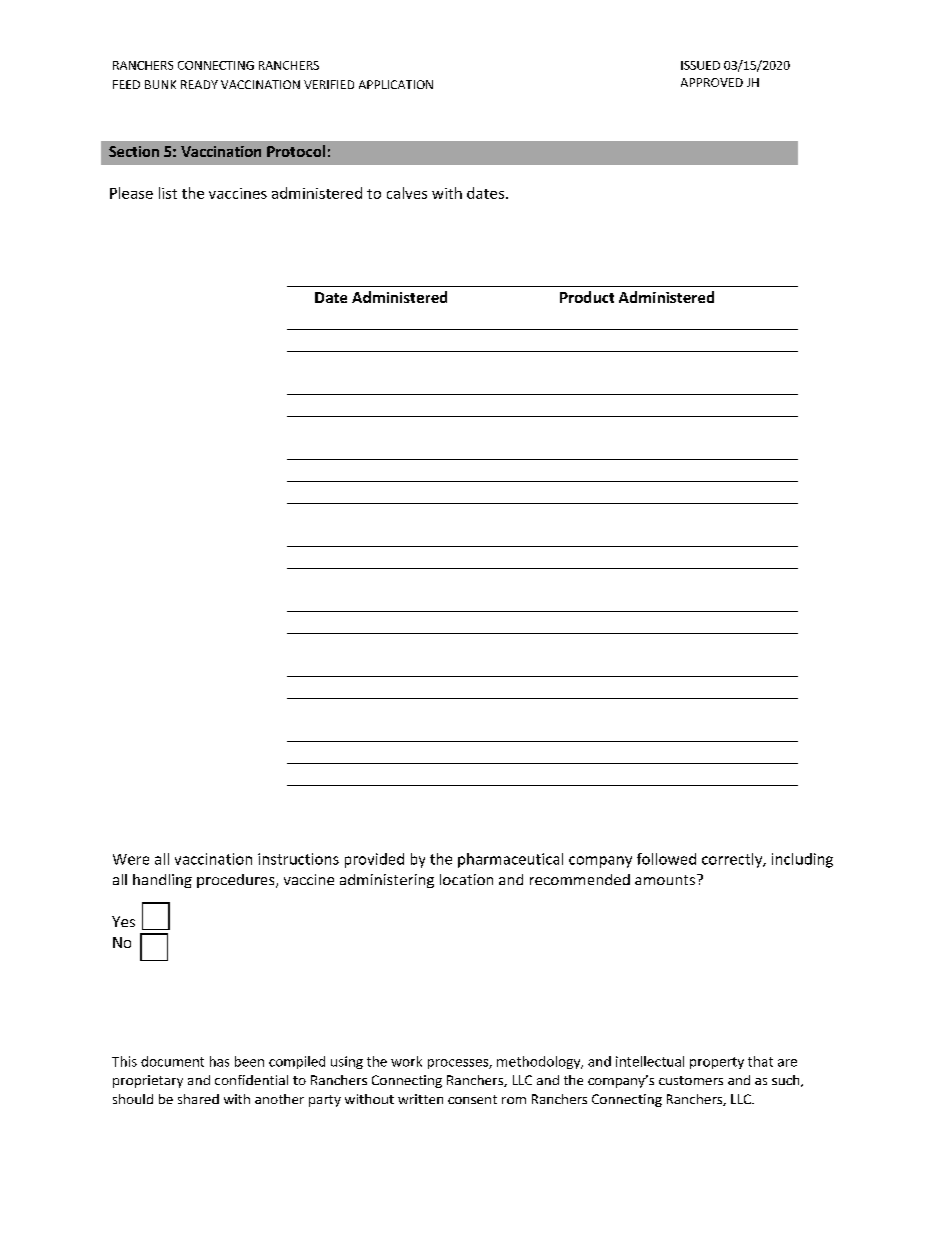 This image has height=1233, width=952. Describe the element at coordinates (712, 82) in the image. I see `APPROVED` at that location.
